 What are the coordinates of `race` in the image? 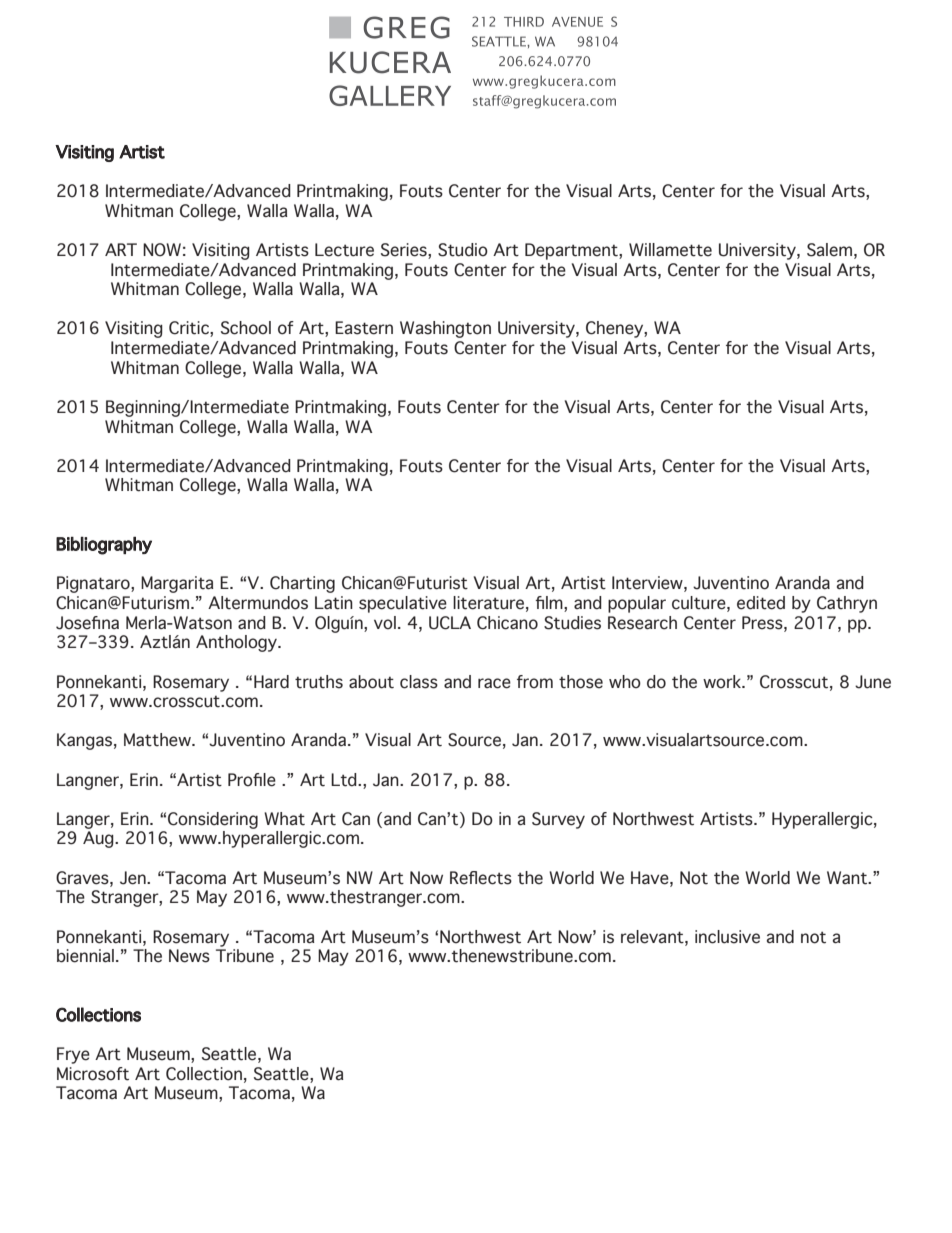 It's located at (494, 683).
